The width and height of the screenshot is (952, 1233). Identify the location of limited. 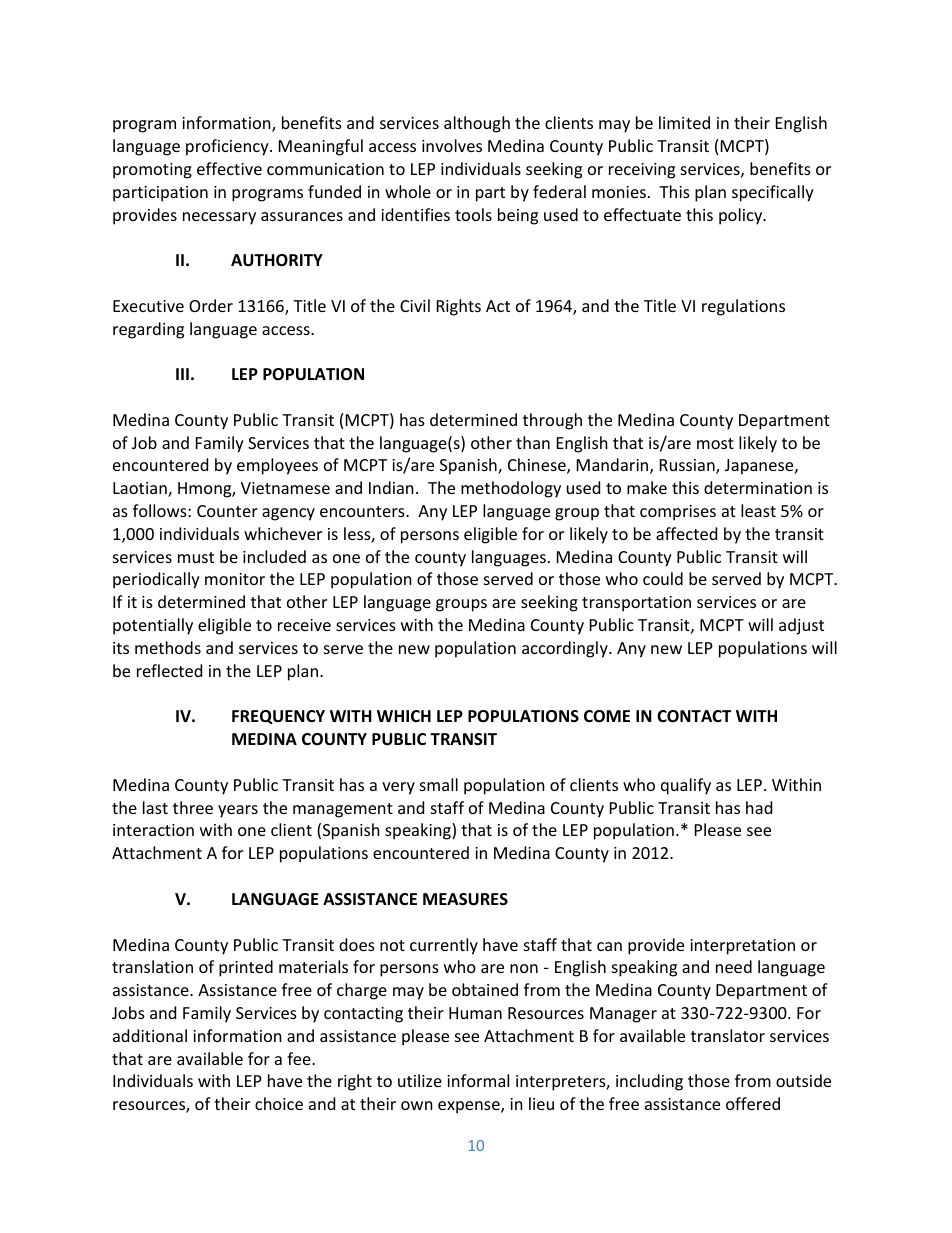
(684, 122).
